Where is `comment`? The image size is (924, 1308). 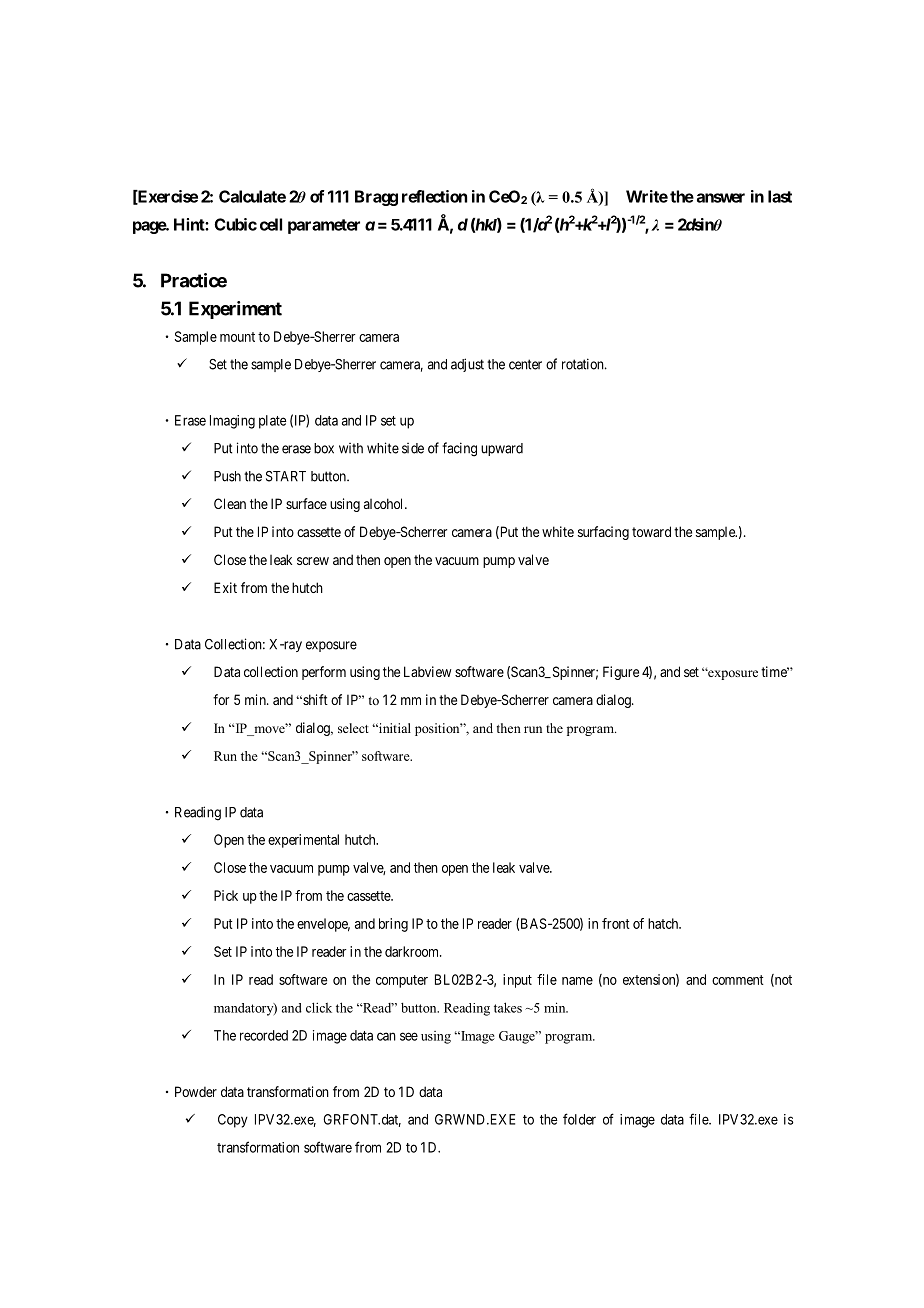 comment is located at coordinates (738, 980).
